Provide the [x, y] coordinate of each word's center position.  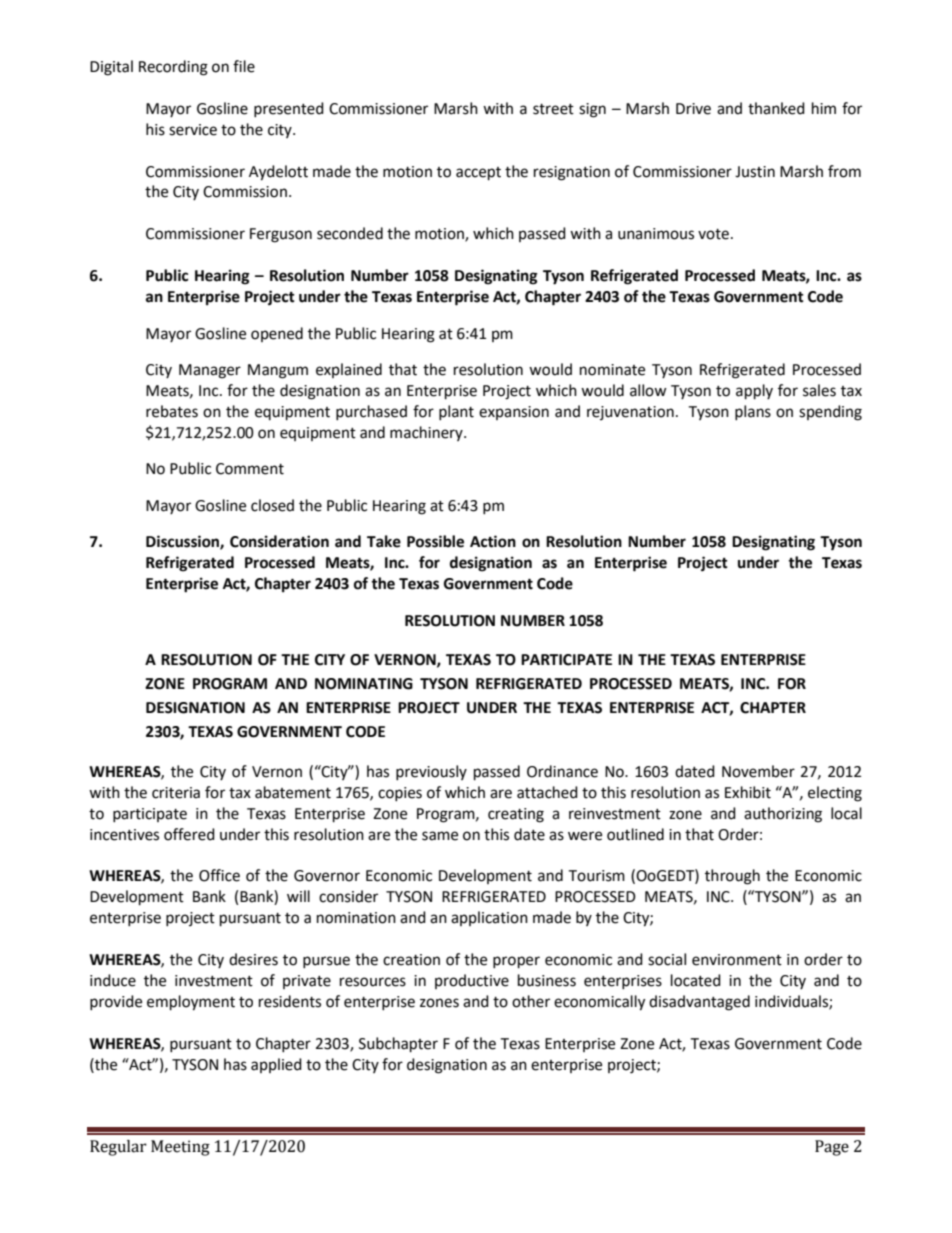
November [758, 771]
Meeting [180, 1148]
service [193, 130]
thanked [776, 108]
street [553, 109]
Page [832, 1148]
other [531, 1001]
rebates [172, 411]
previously [431, 772]
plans [753, 412]
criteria [176, 793]
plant [456, 412]
